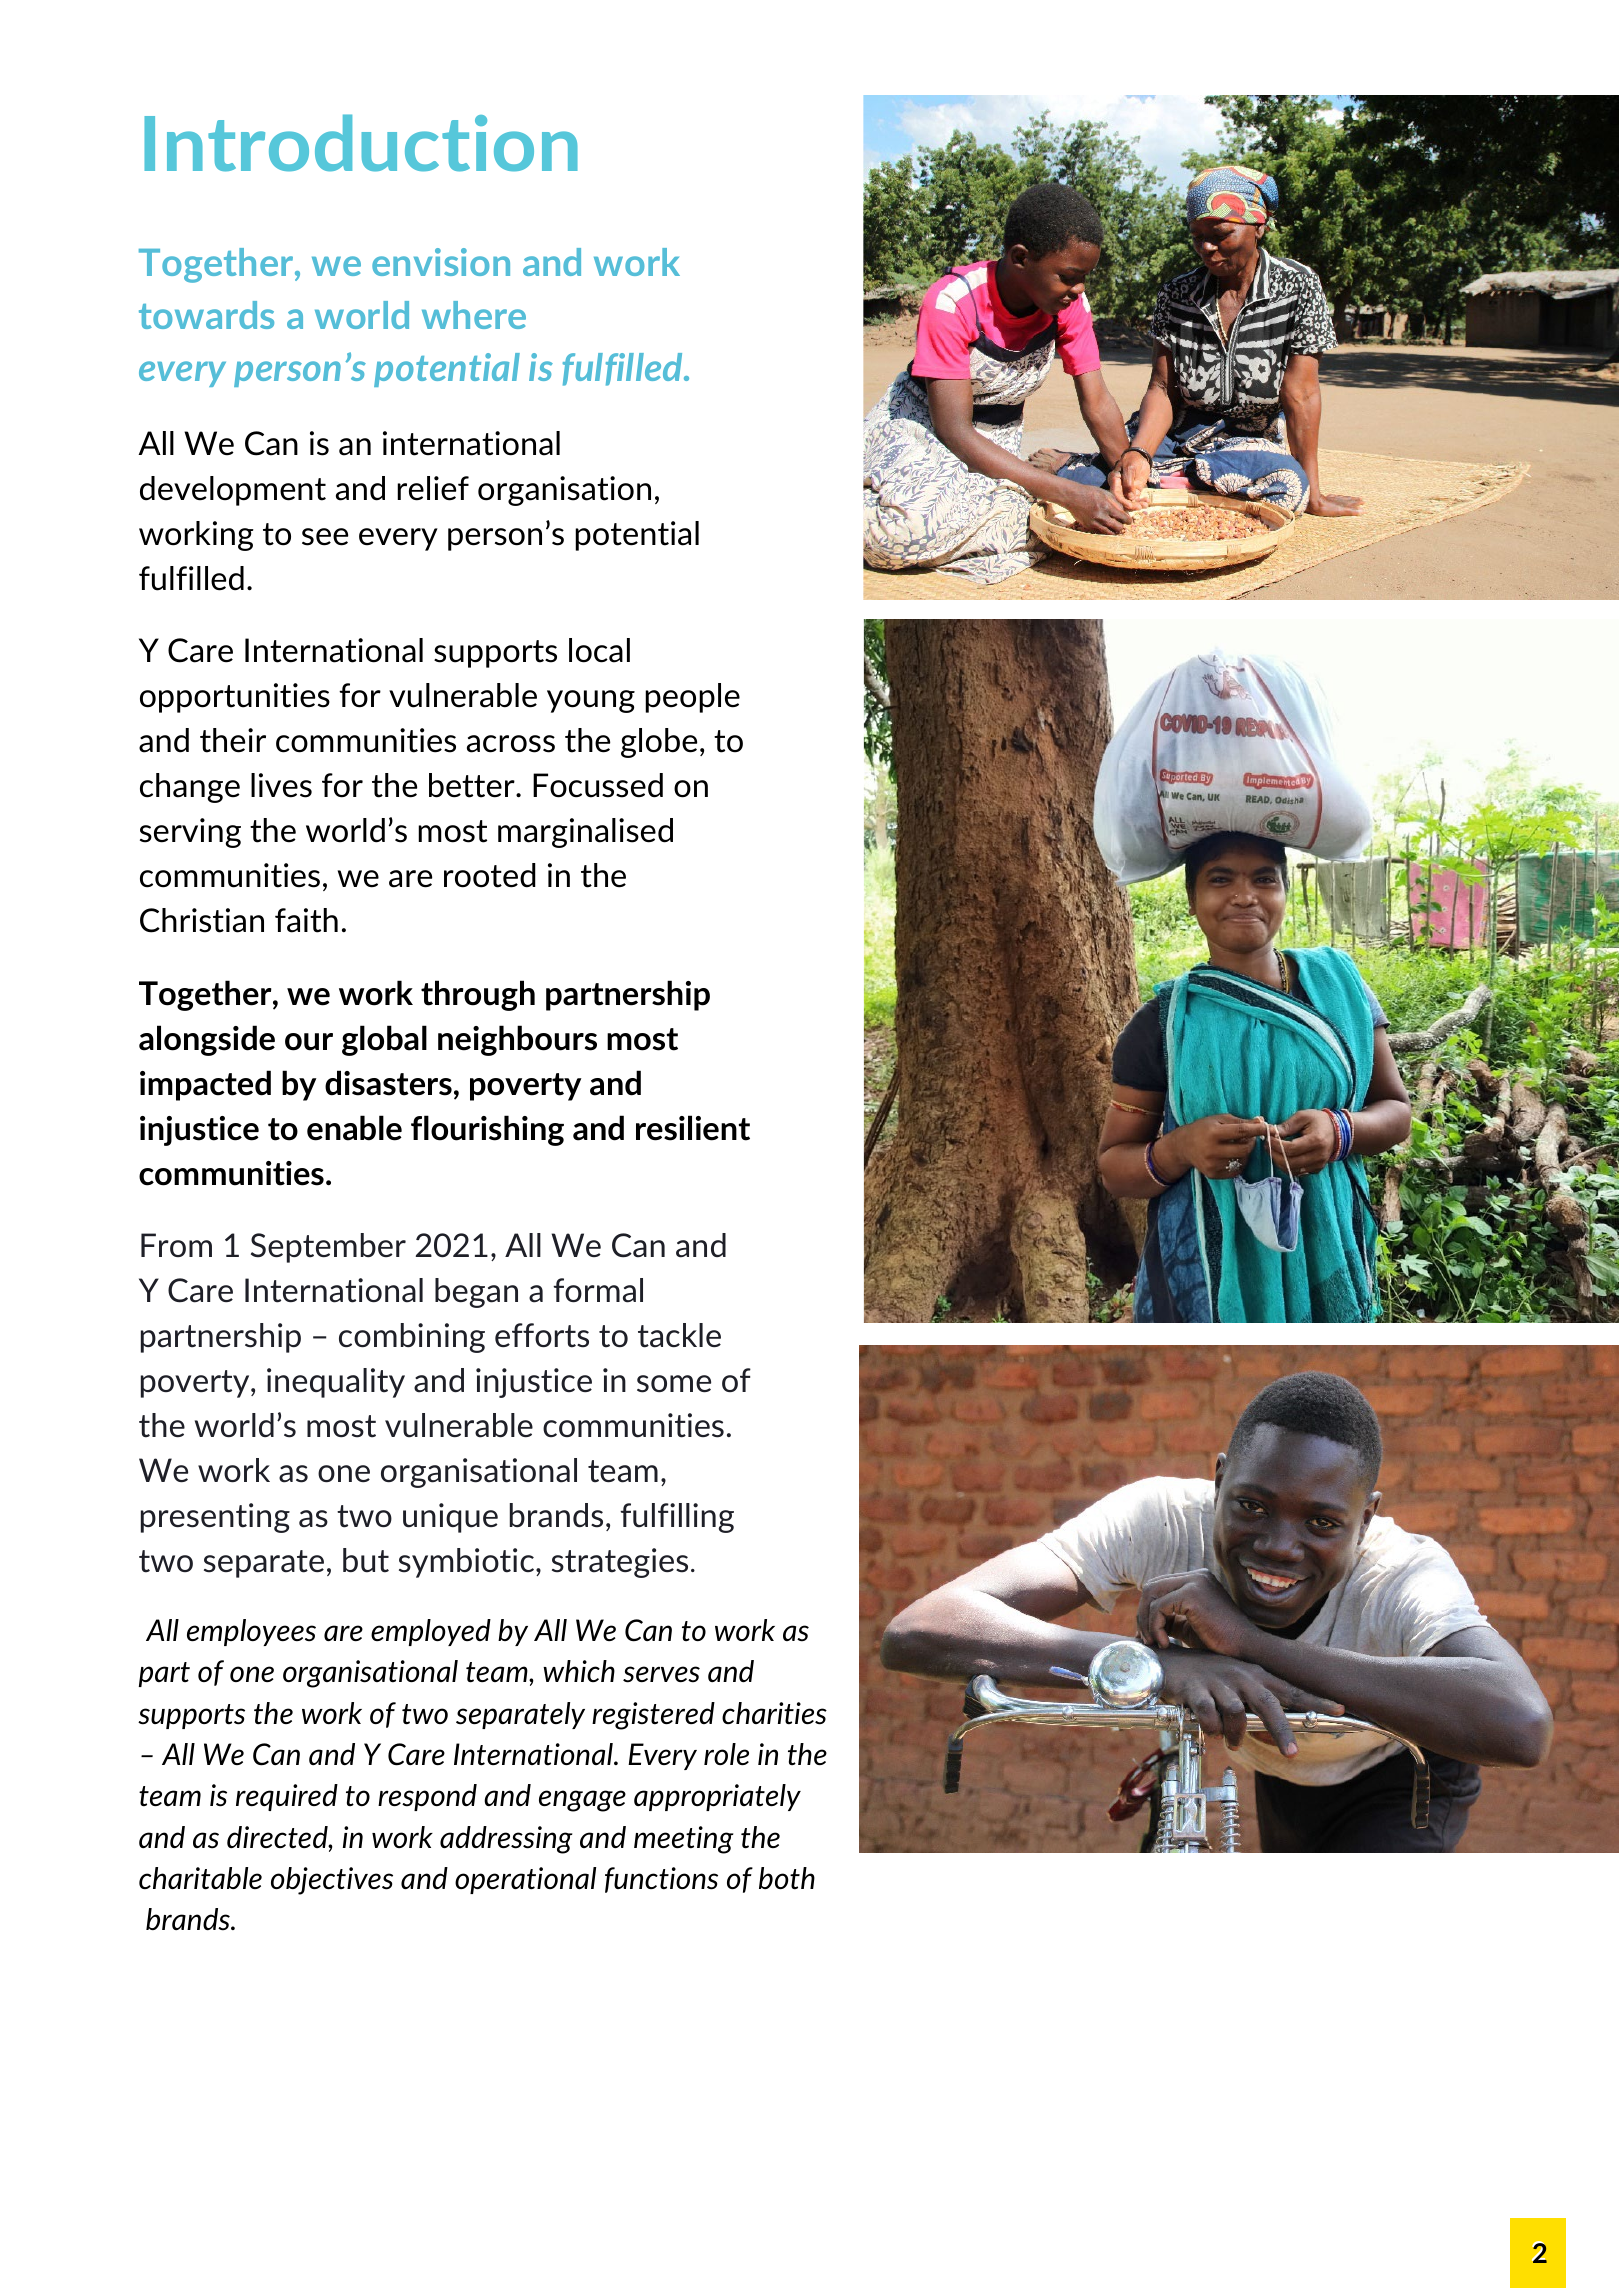  What do you see at coordinates (206, 315) in the document?
I see `towards` at bounding box center [206, 315].
